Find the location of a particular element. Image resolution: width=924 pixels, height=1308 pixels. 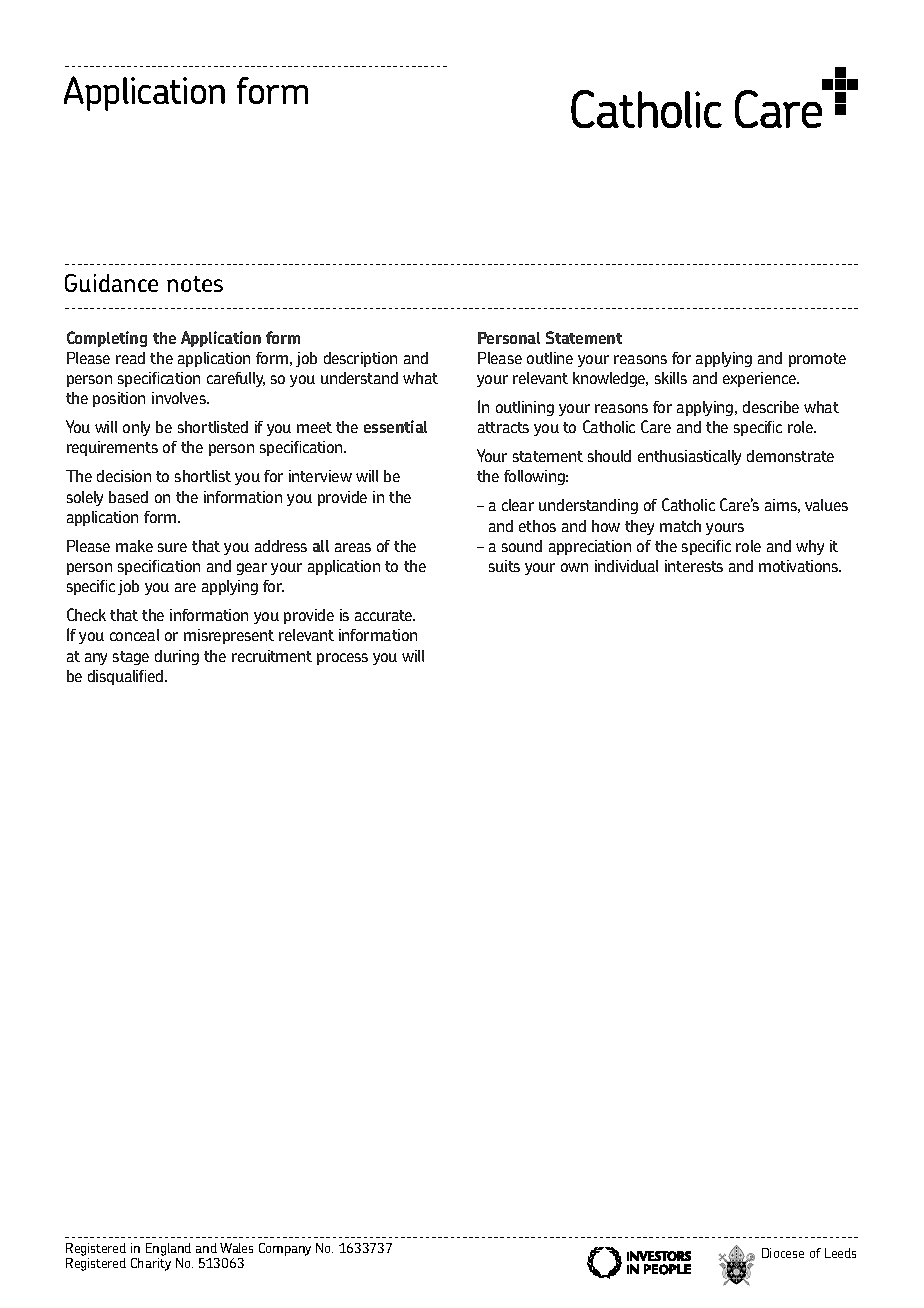

based is located at coordinates (128, 497).
